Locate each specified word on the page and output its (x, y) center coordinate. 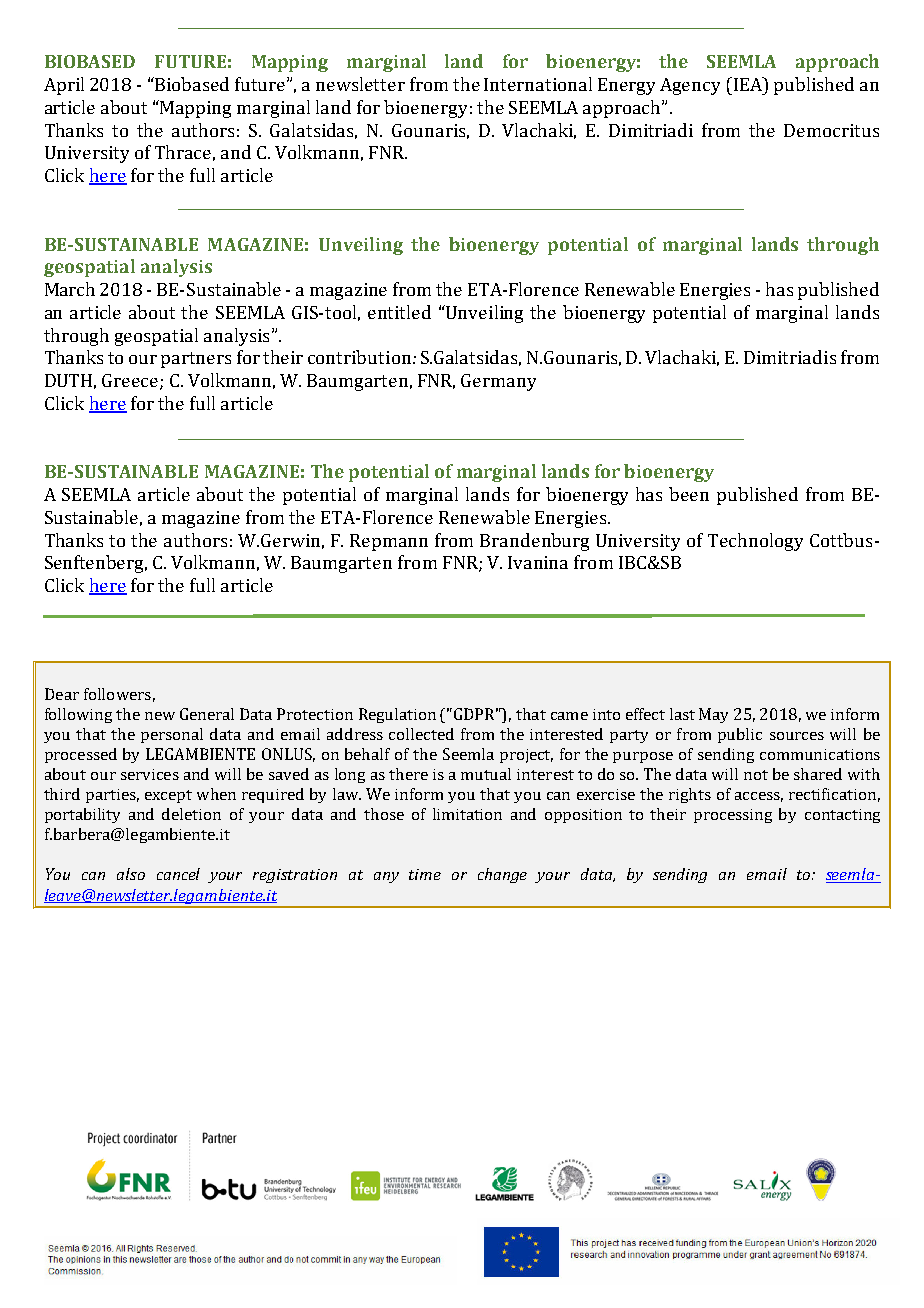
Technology (755, 542)
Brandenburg (534, 542)
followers (117, 694)
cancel (178, 874)
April (64, 86)
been (689, 494)
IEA (747, 84)
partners (196, 360)
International (538, 84)
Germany (498, 382)
